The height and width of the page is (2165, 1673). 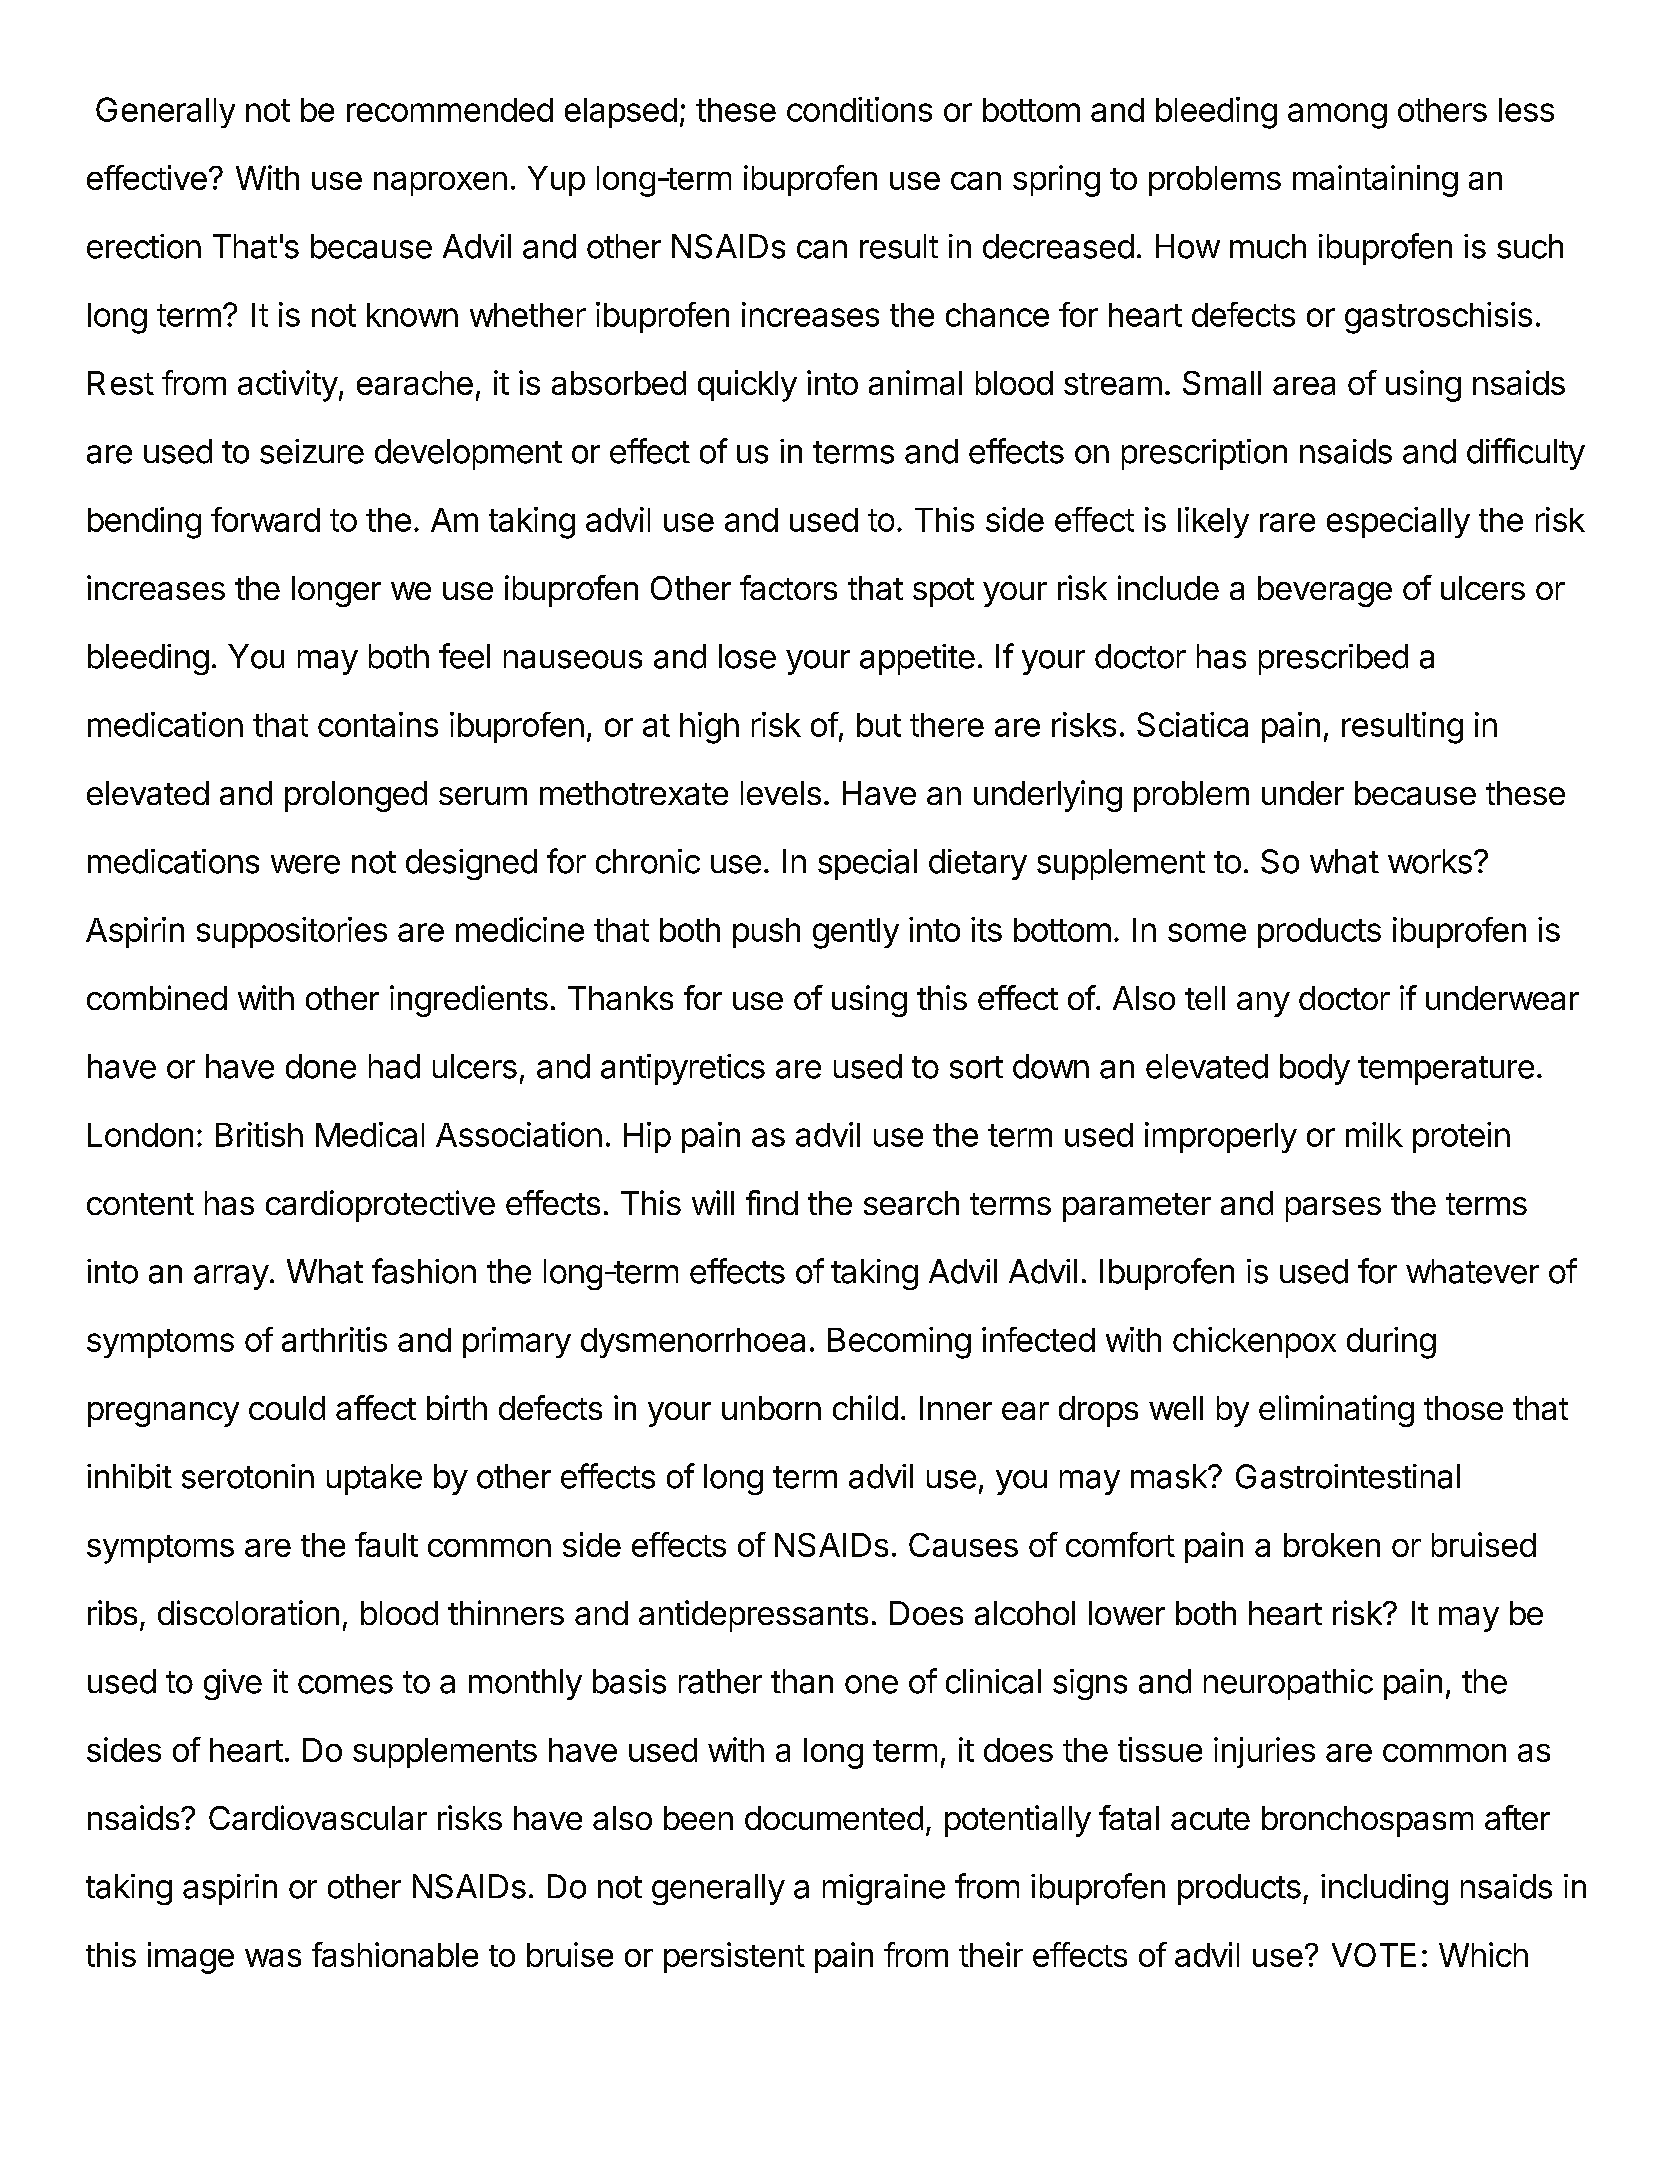 What do you see at coordinates (321, 1066) in the page?
I see `done` at bounding box center [321, 1066].
